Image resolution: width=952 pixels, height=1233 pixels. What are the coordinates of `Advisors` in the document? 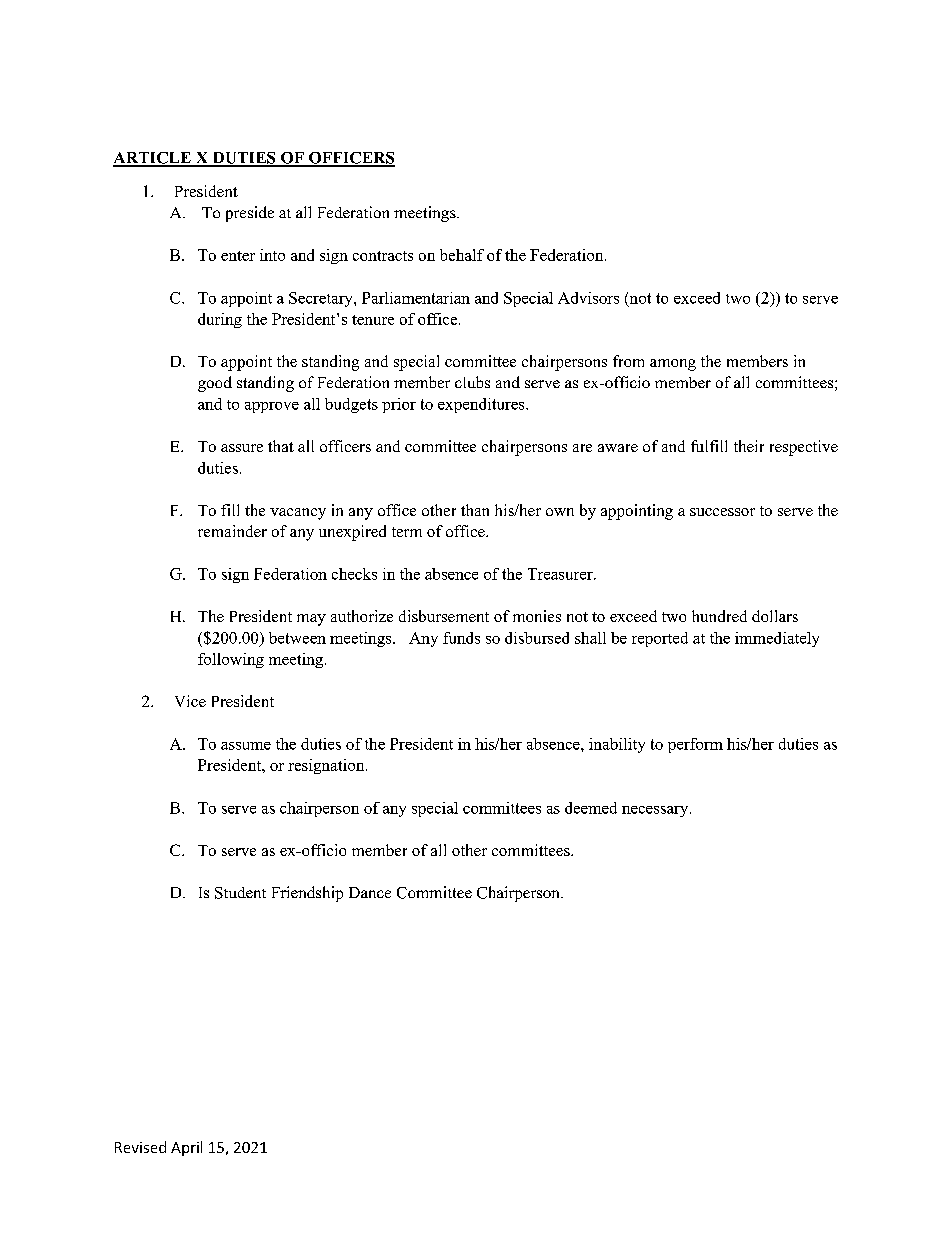 It's located at (588, 298).
